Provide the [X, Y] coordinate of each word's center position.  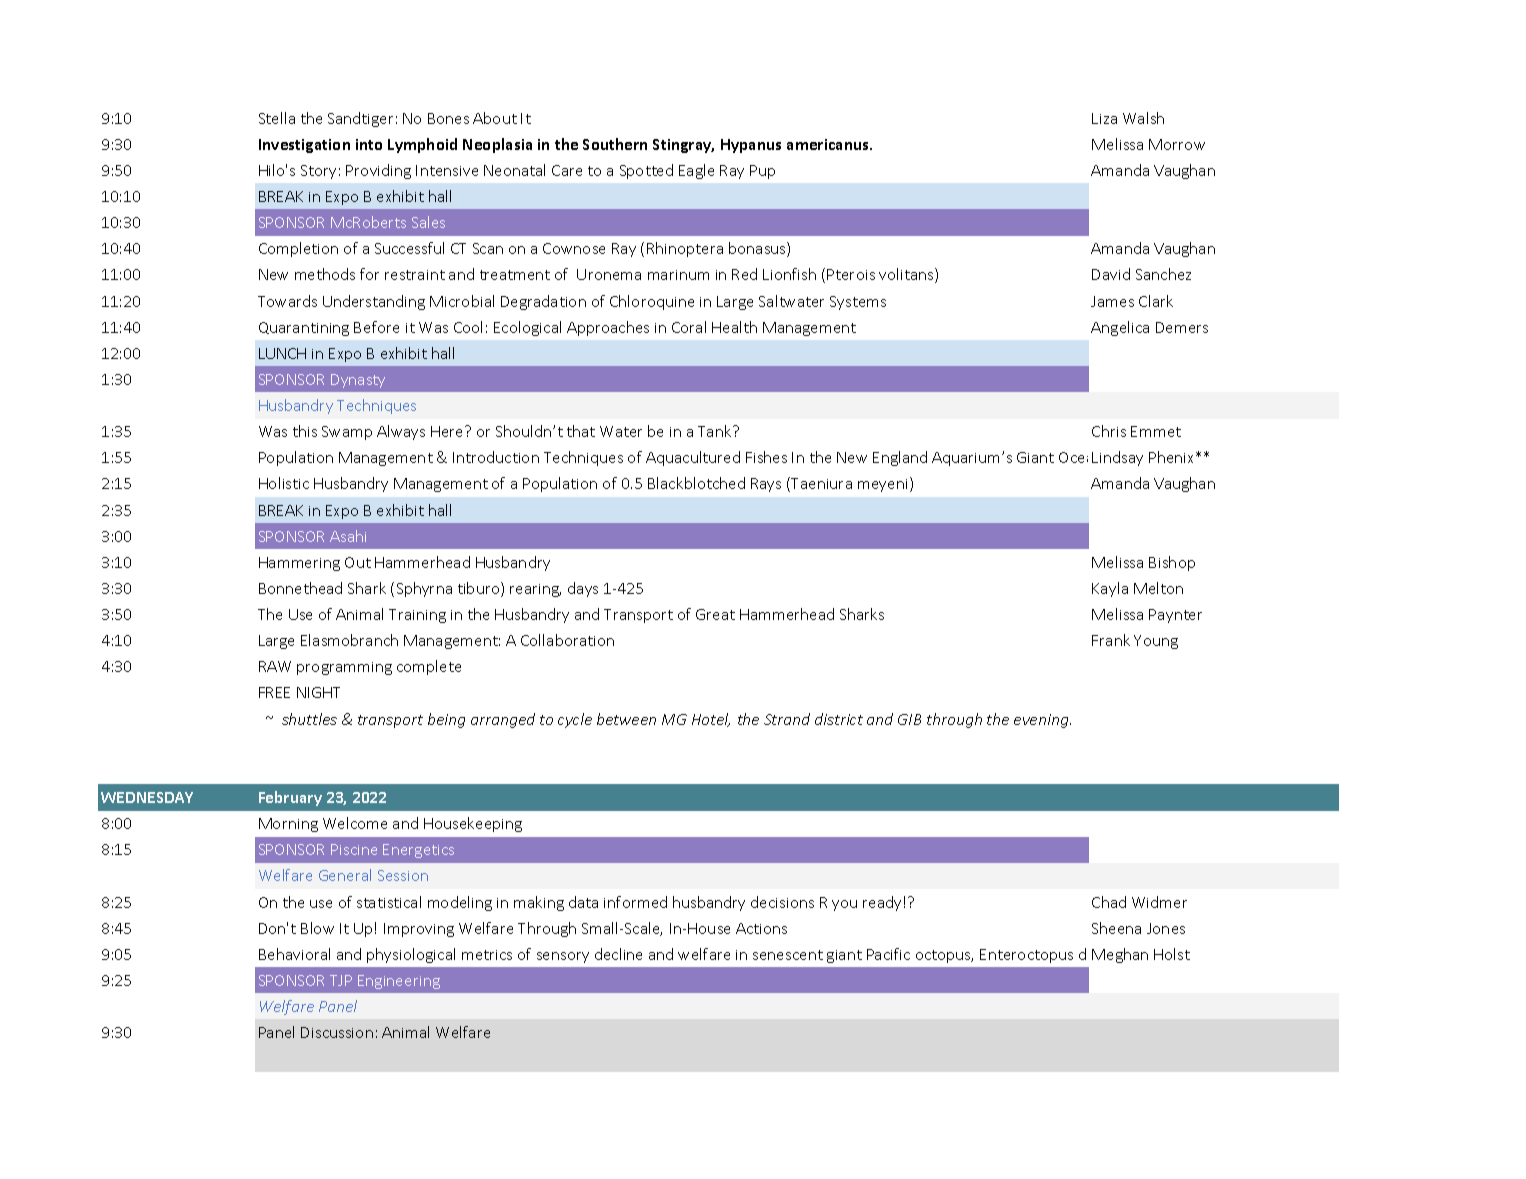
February [290, 798]
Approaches [608, 328]
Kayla [1110, 589]
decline [618, 954]
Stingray [683, 146]
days [583, 589]
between [626, 719]
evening [1042, 721]
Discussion [337, 1032]
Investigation [304, 146]
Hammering [299, 564]
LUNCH [282, 353]
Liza [1104, 118]
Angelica [1120, 328]
